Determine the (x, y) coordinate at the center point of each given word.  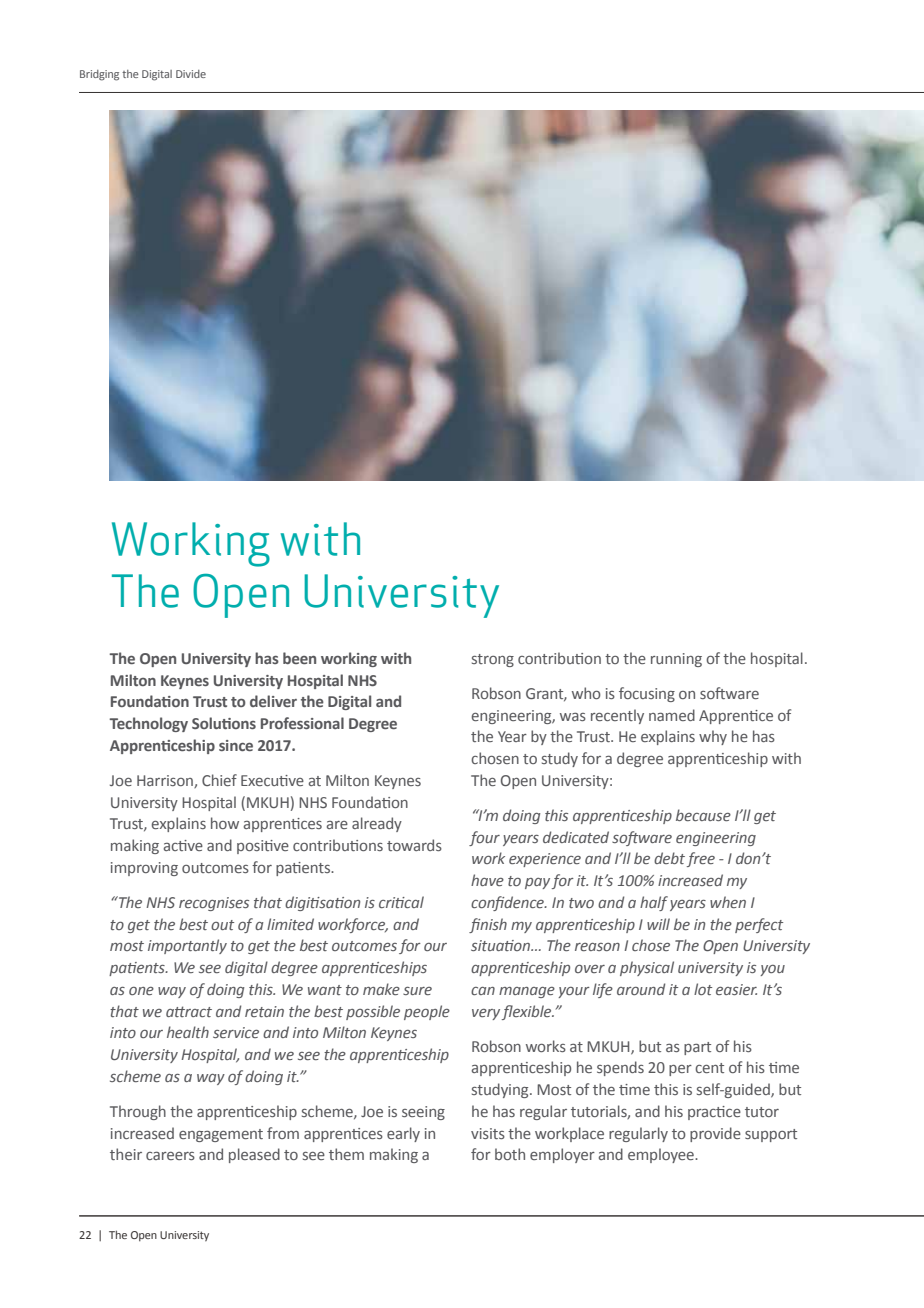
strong (493, 660)
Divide (191, 74)
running (676, 660)
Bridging (99, 75)
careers (170, 1156)
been (299, 658)
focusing (647, 694)
